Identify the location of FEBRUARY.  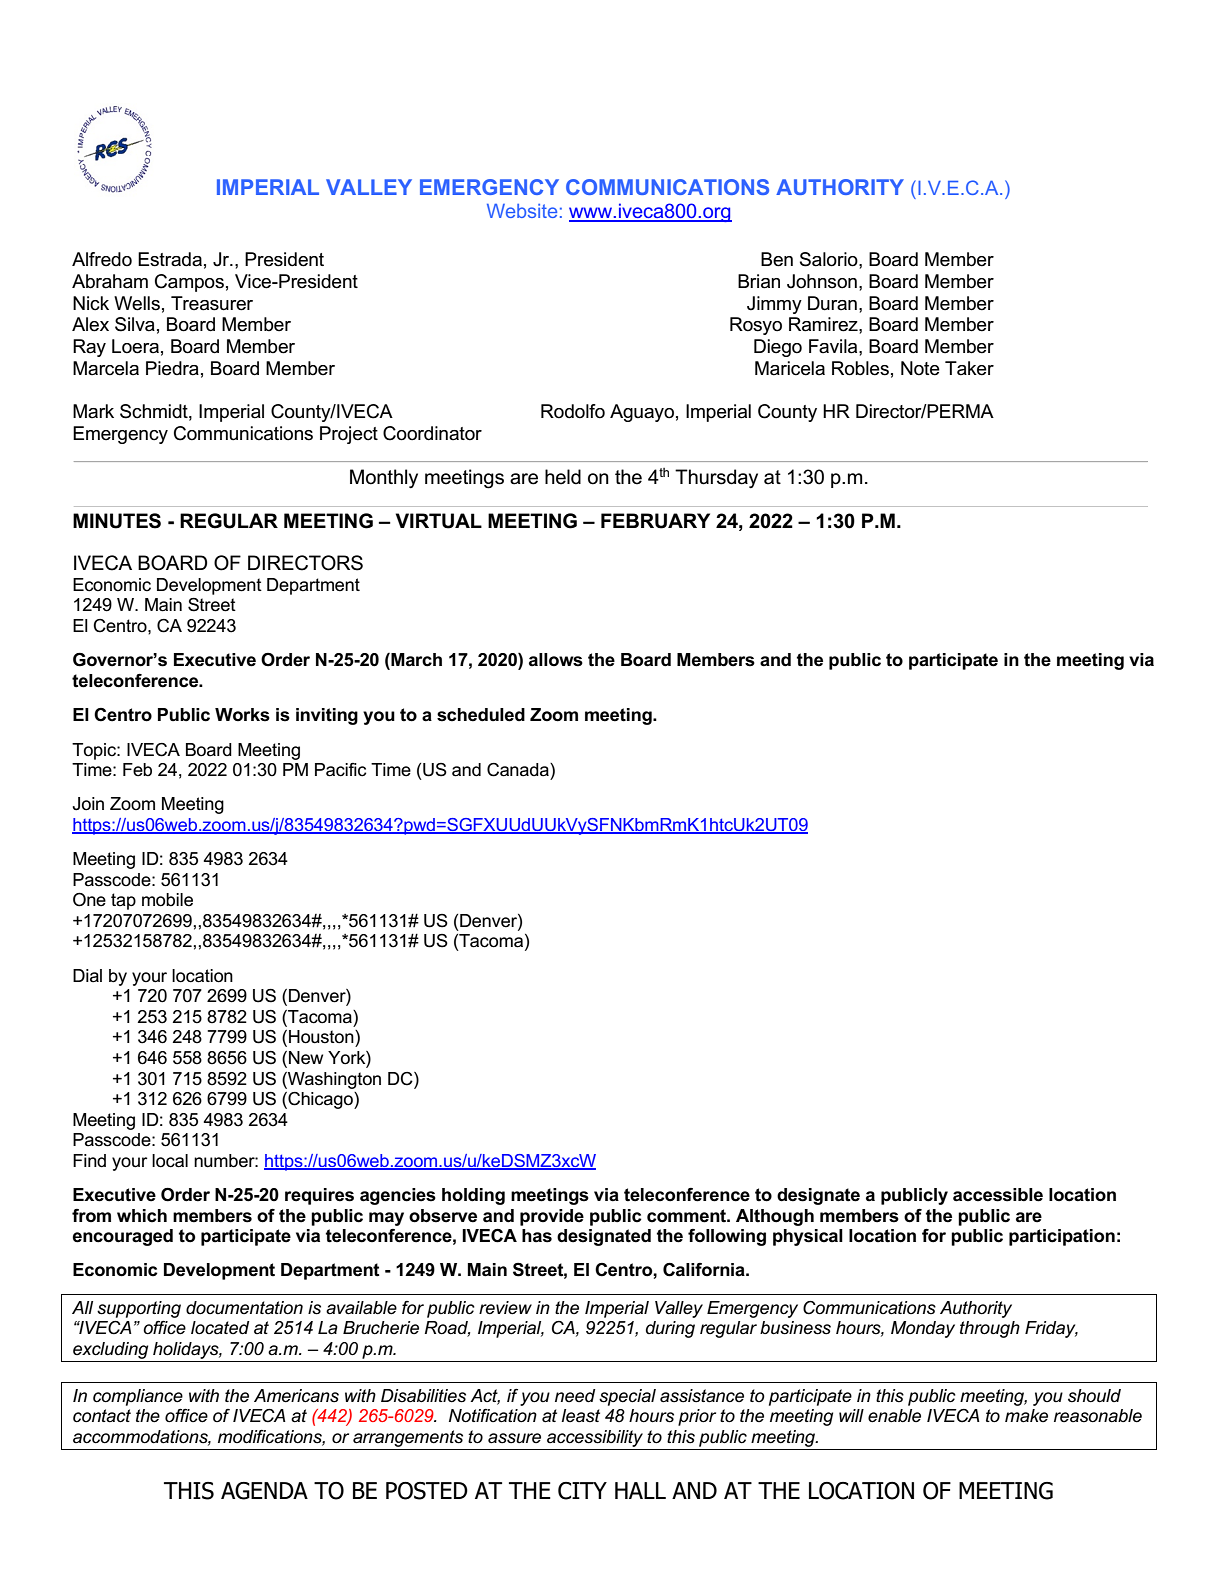
(655, 521).
